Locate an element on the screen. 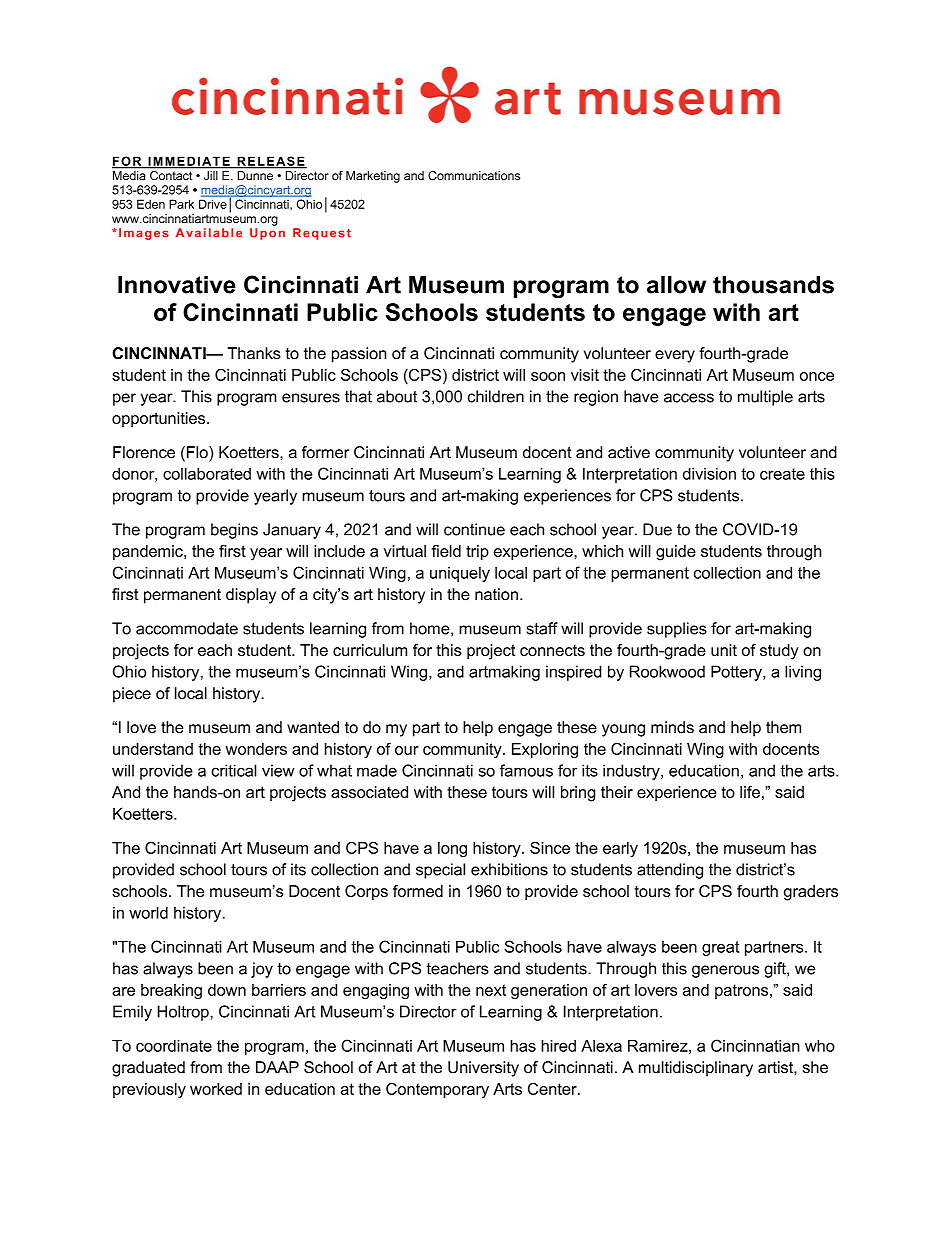 The width and height of the screenshot is (952, 1233). accommodate is located at coordinates (187, 628).
